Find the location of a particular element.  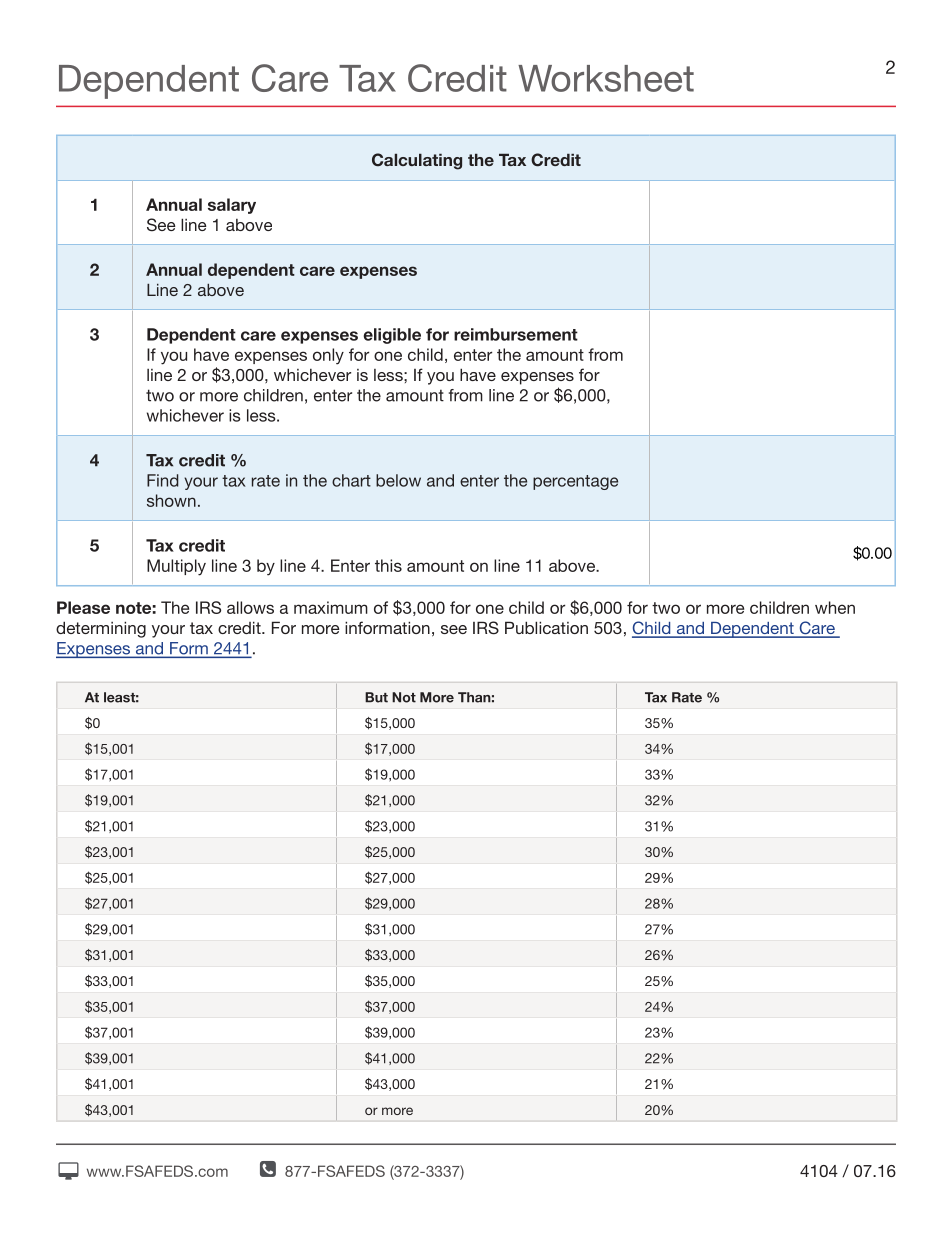

only is located at coordinates (328, 356).
